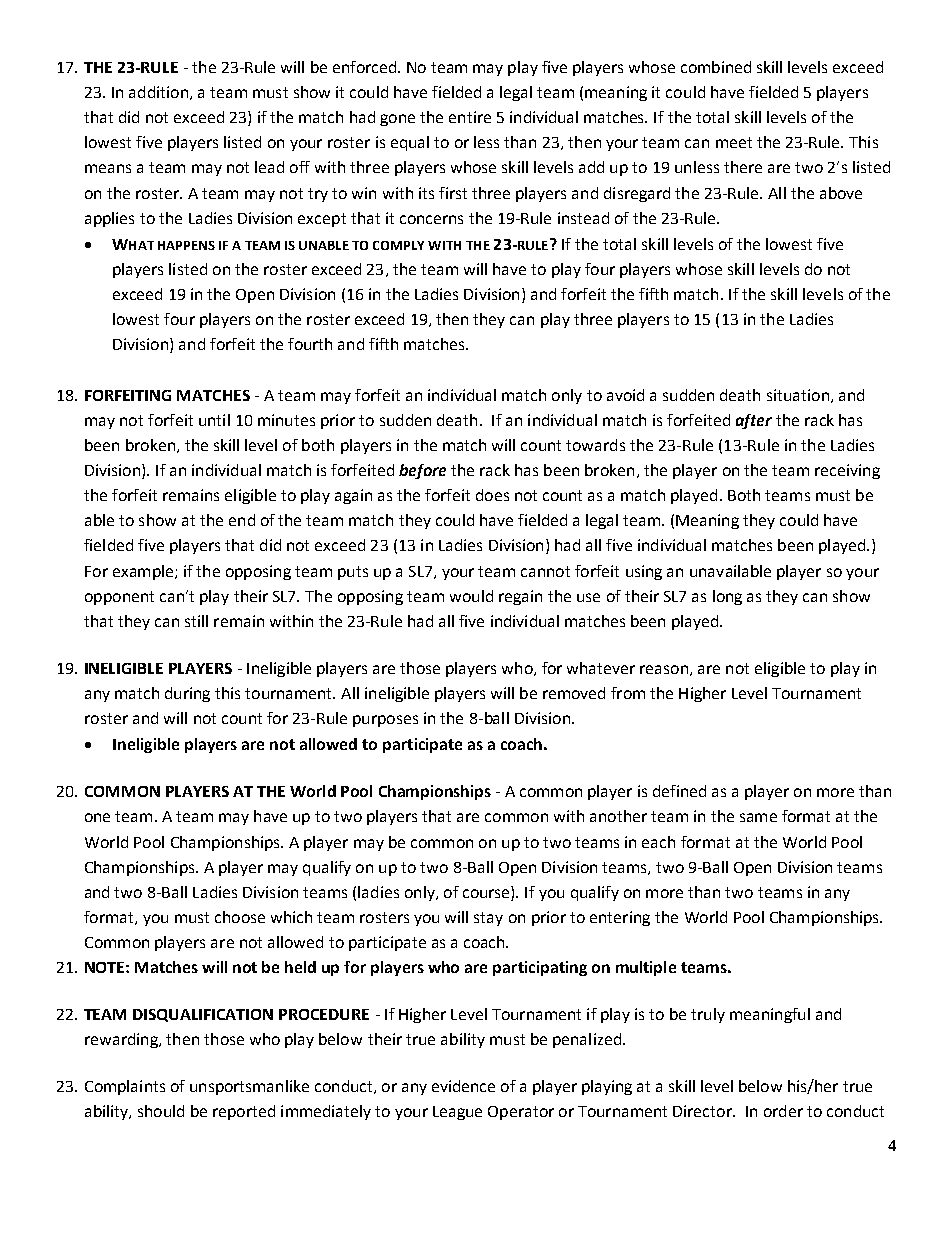 The width and height of the screenshot is (952, 1233). Describe the element at coordinates (716, 67) in the screenshot. I see `combined` at that location.
